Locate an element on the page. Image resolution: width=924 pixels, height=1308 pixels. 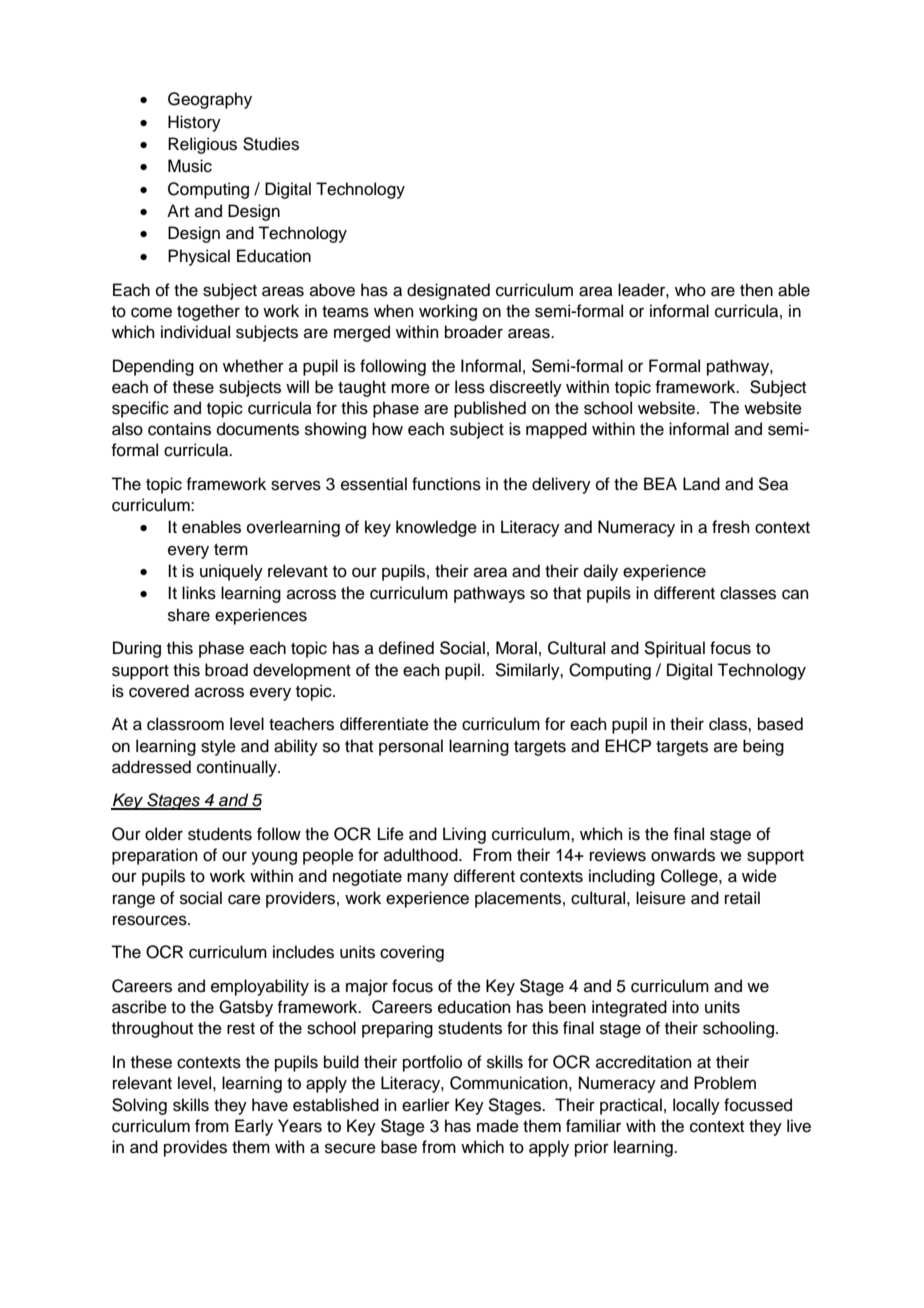
who is located at coordinates (690, 290).
